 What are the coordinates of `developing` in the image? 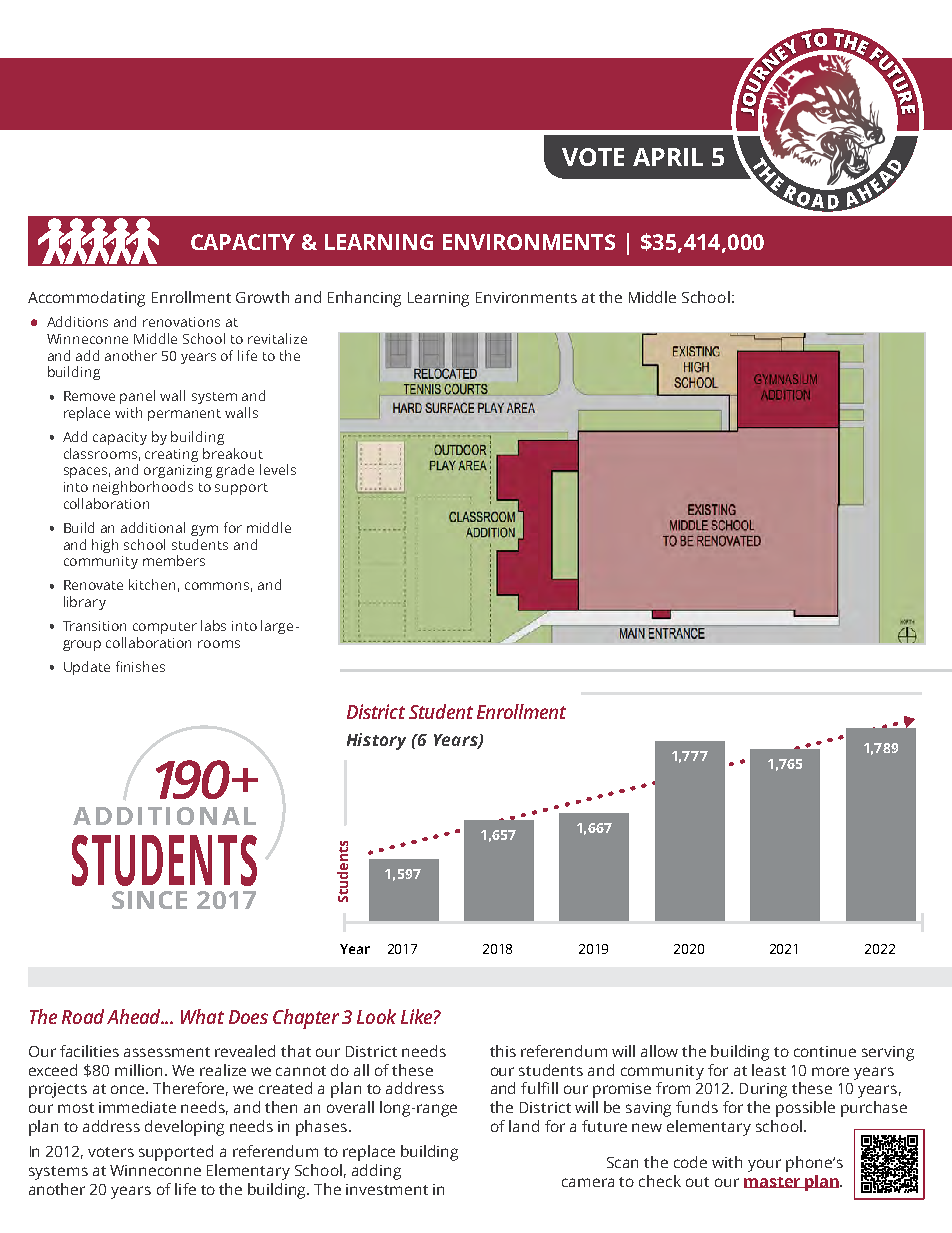 It's located at (184, 1128).
